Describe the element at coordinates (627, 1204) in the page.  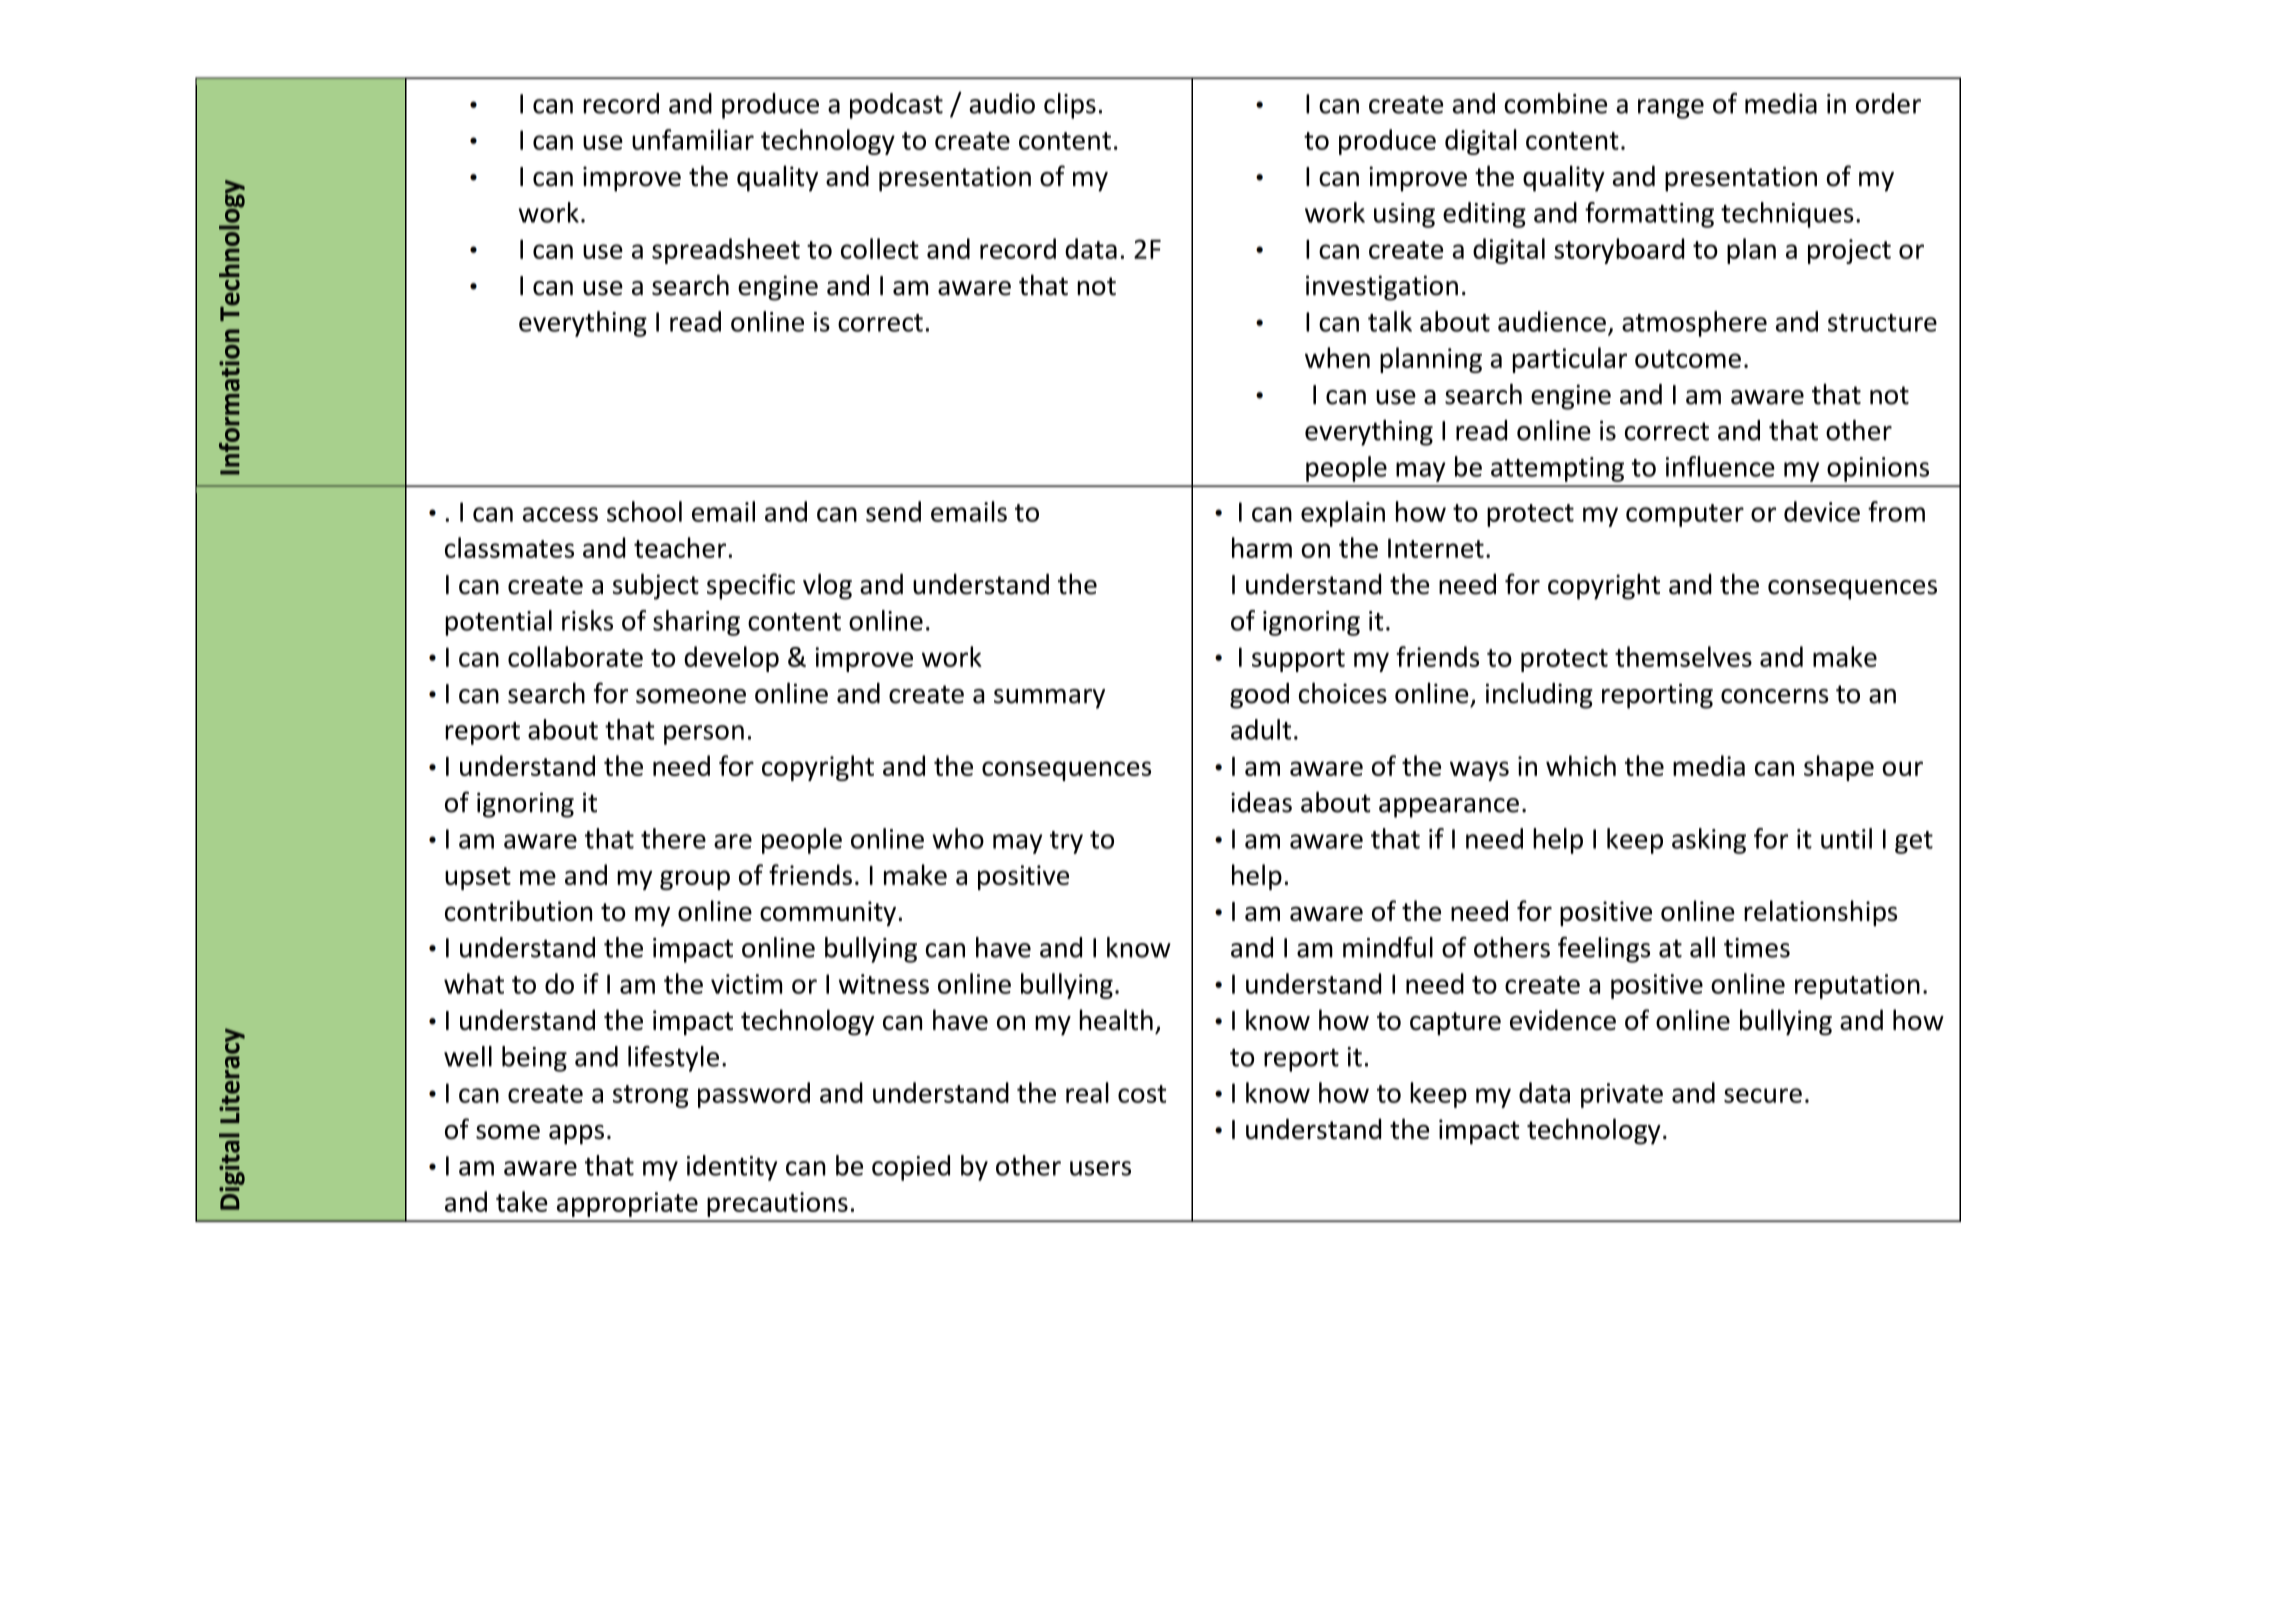
I see `appropriate` at that location.
